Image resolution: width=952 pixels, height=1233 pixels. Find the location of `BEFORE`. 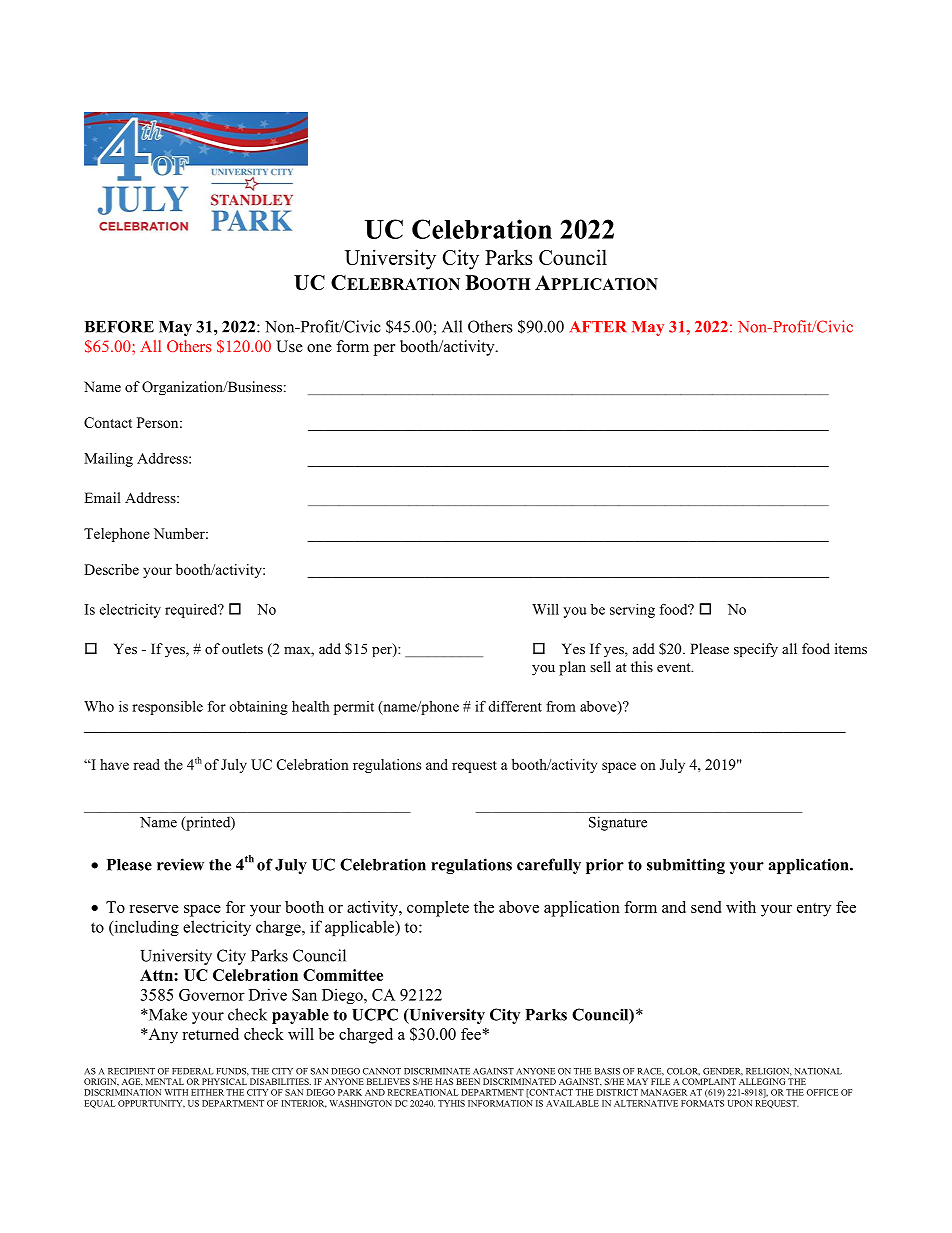

BEFORE is located at coordinates (119, 326).
